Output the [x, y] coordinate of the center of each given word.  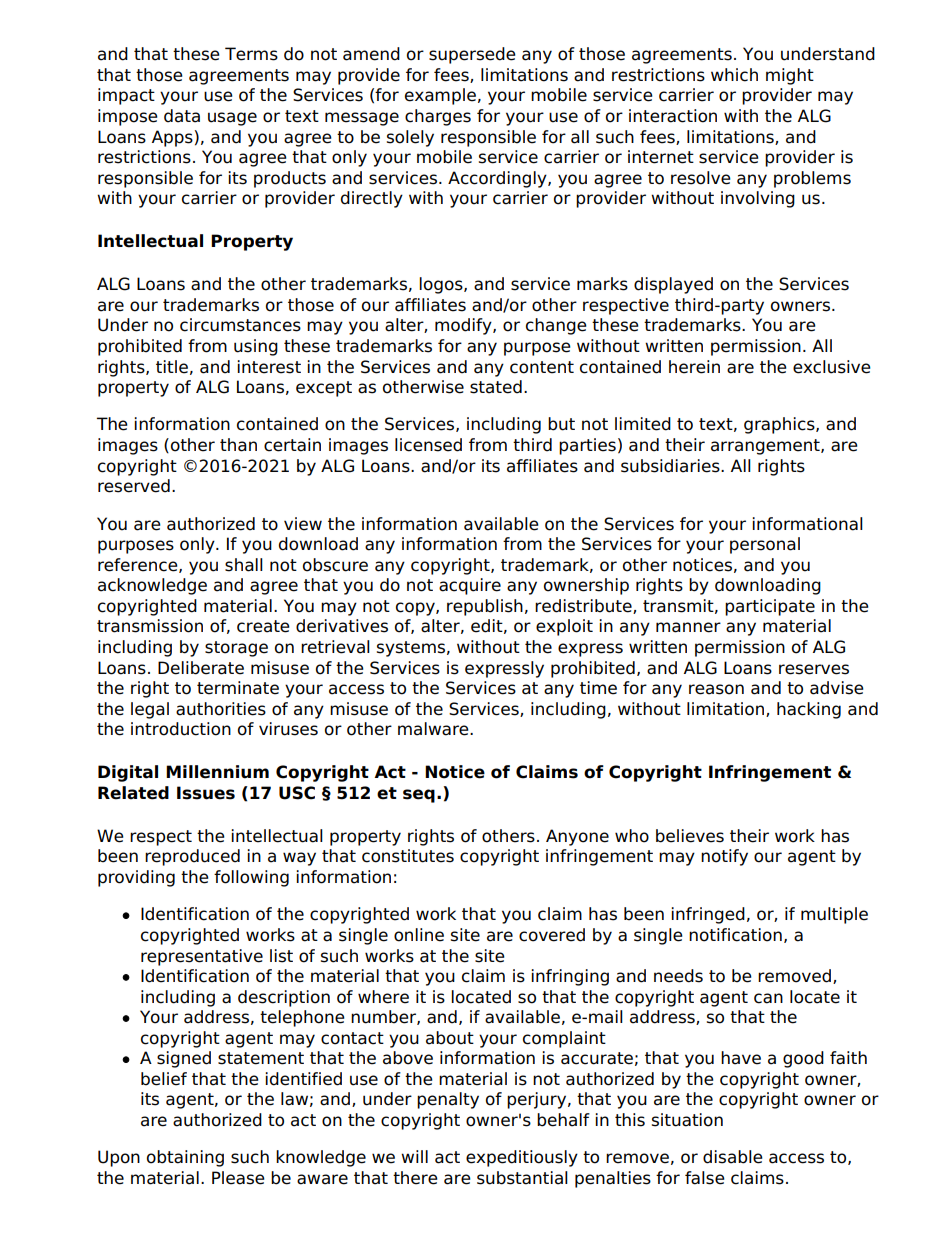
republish [485, 607]
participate [770, 607]
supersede [472, 55]
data [182, 116]
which [734, 75]
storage [236, 649]
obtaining [185, 1158]
